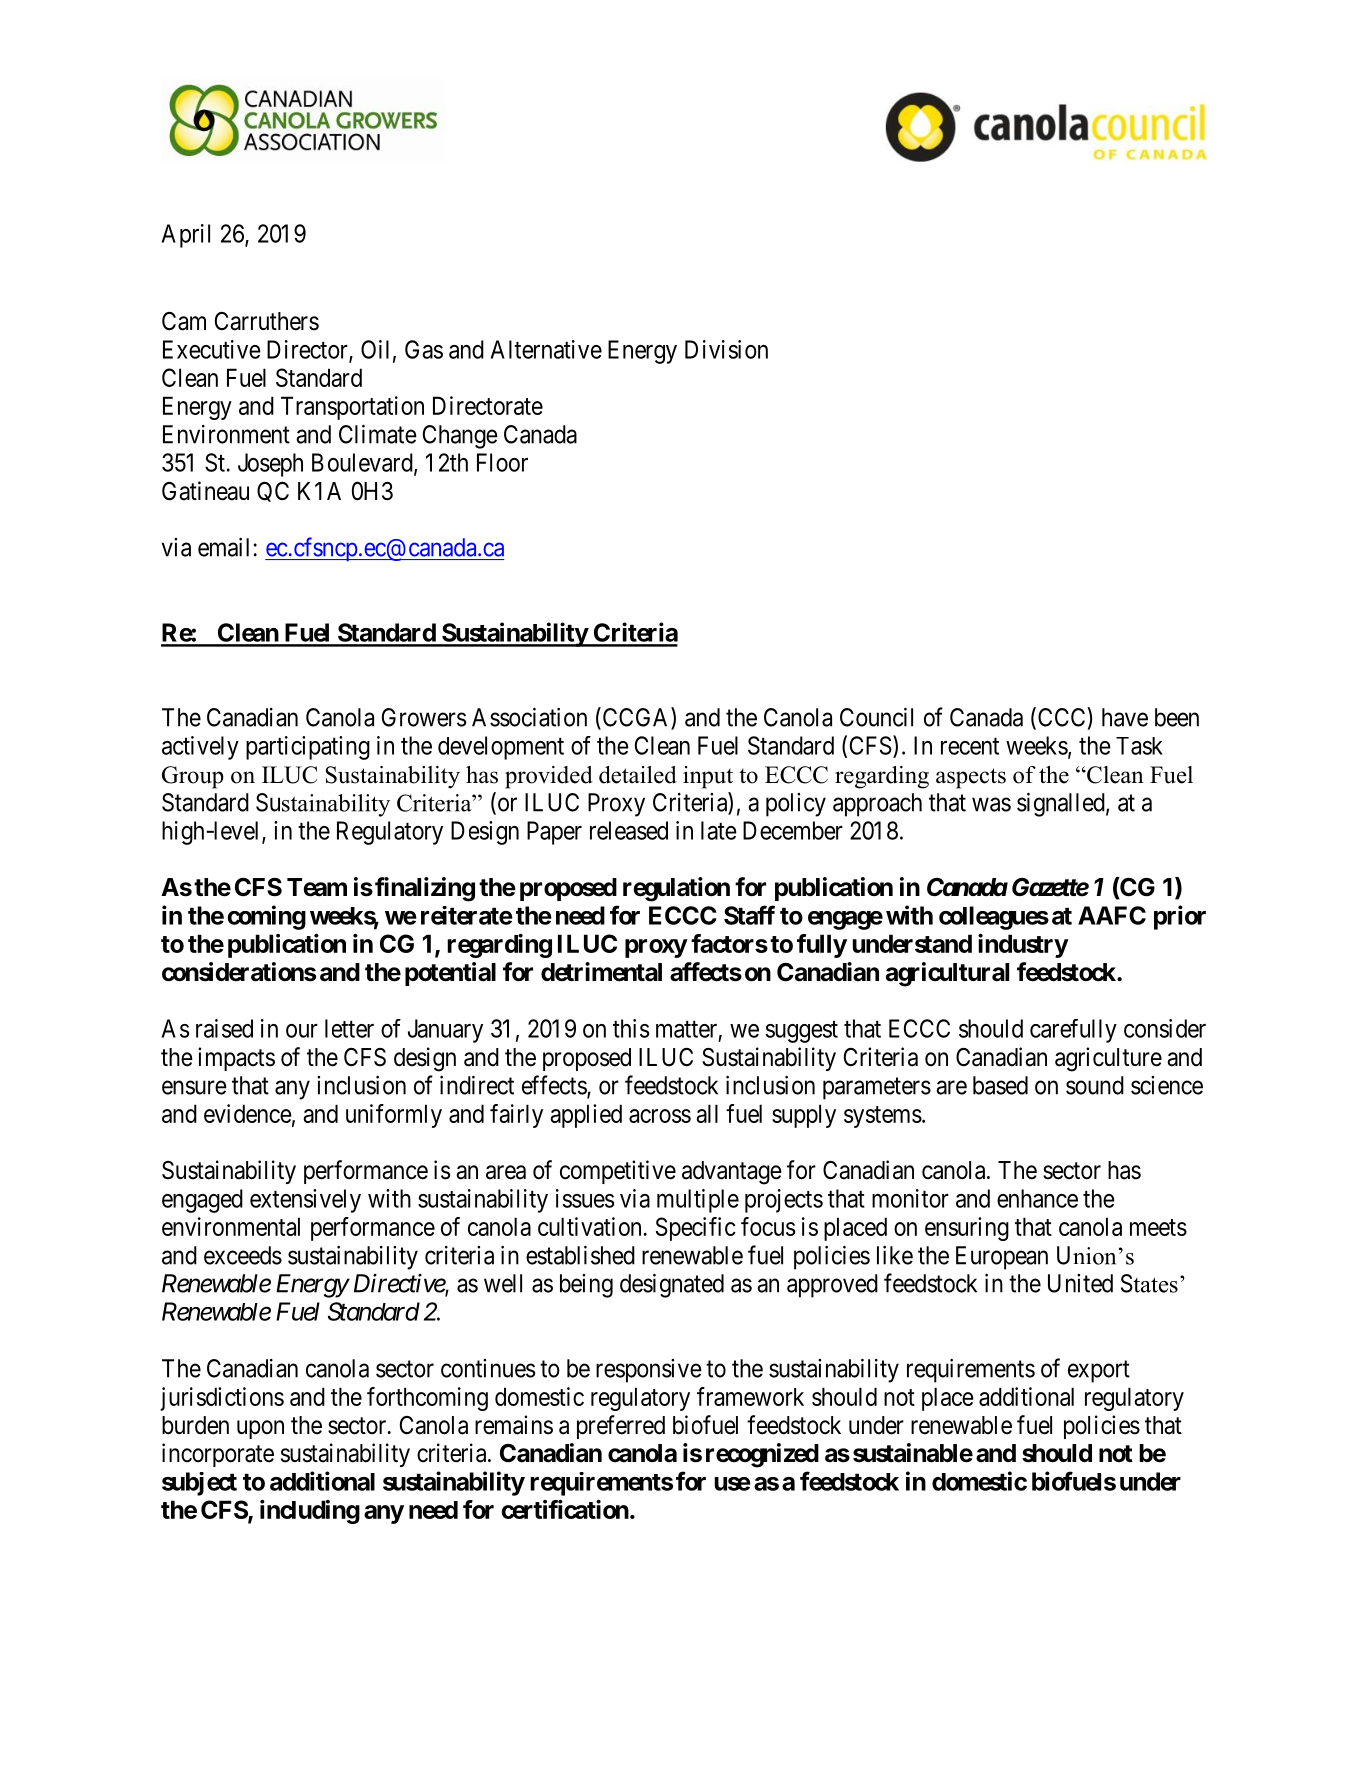 This screenshot has height=1772, width=1369. I want to click on Alternative, so click(546, 349).
